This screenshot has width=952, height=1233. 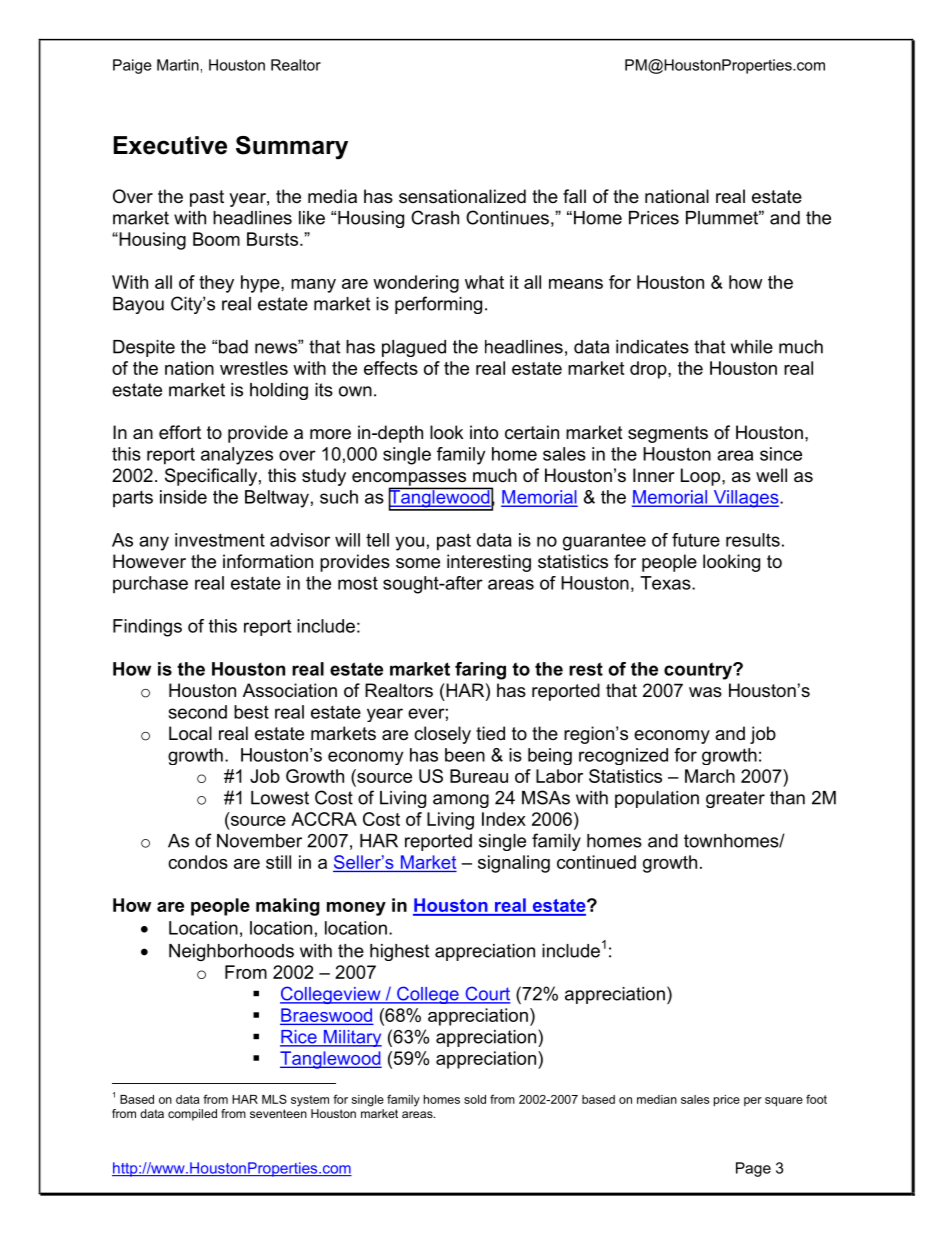 What do you see at coordinates (490, 733) in the screenshot?
I see `tied` at bounding box center [490, 733].
